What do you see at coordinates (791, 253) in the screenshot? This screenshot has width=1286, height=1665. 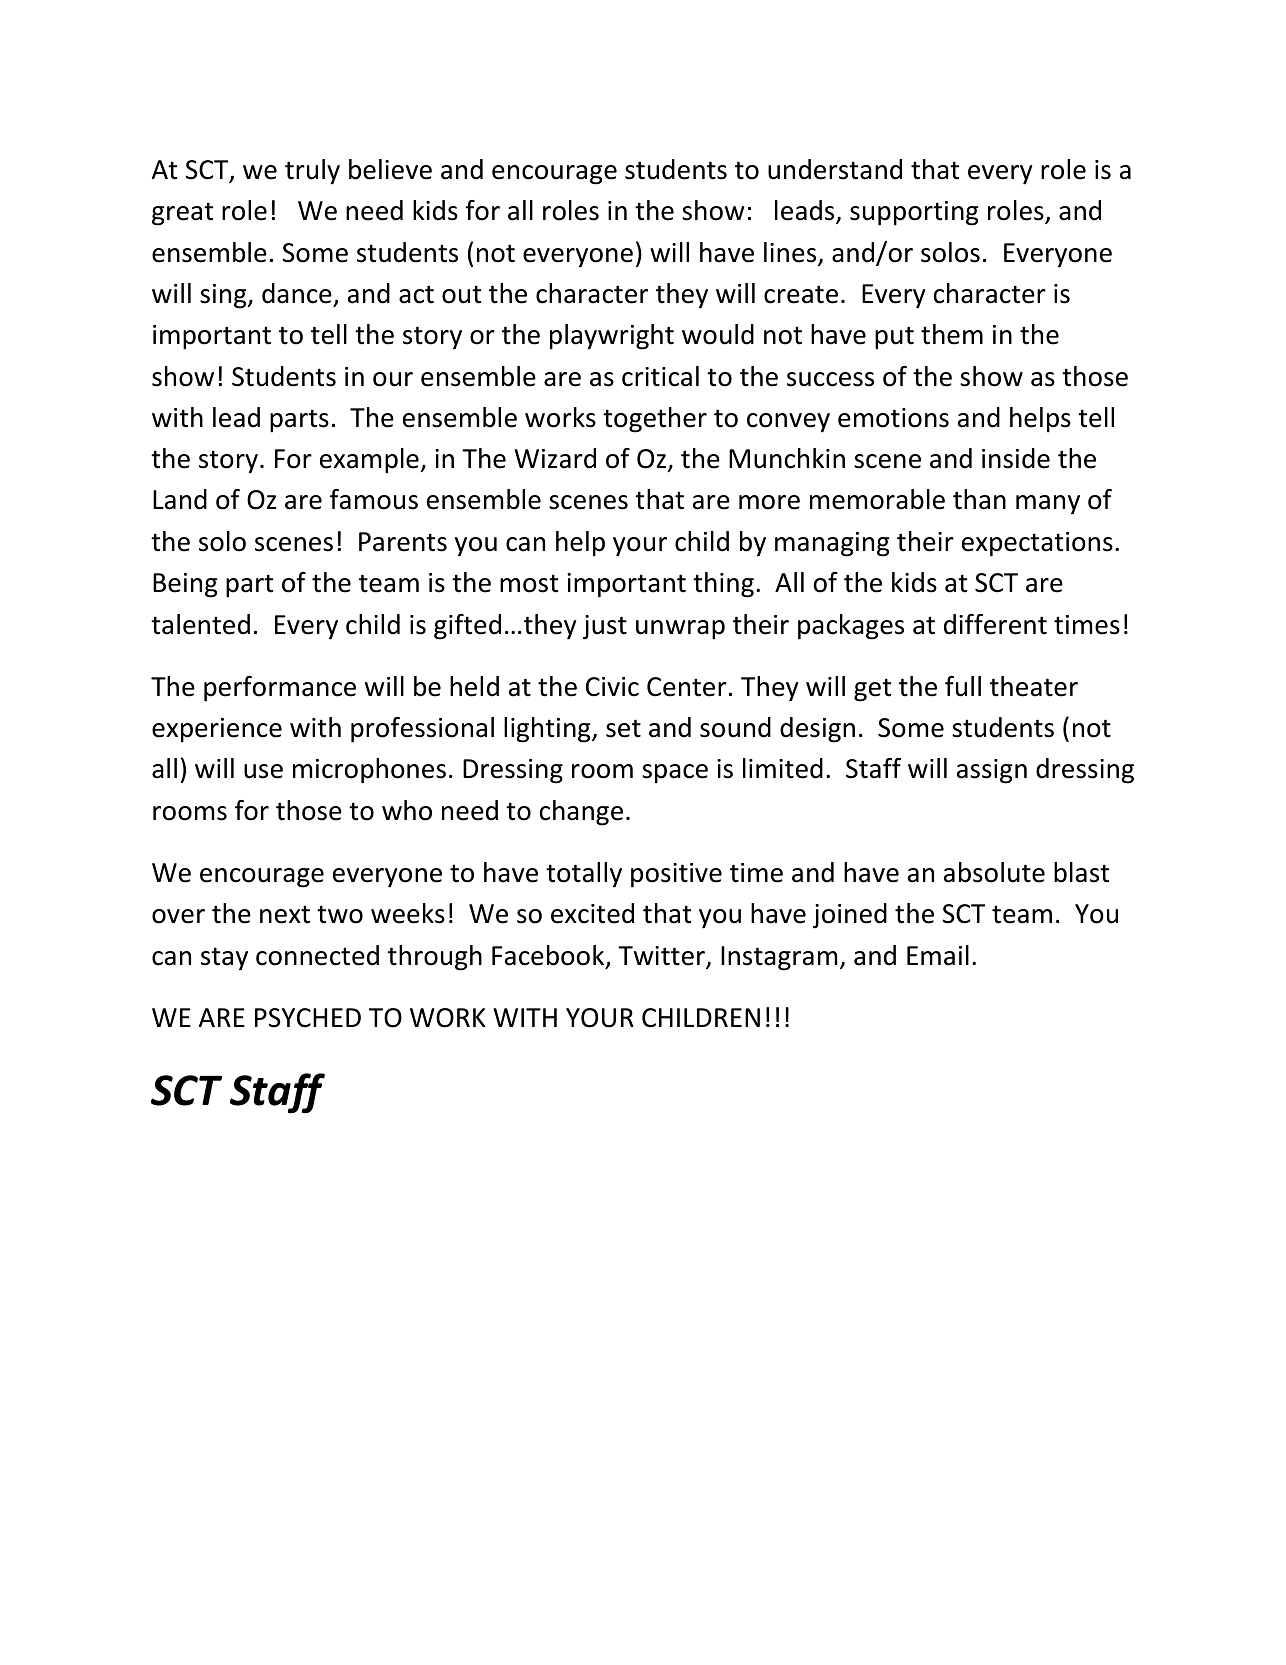 I see `lines` at bounding box center [791, 253].
